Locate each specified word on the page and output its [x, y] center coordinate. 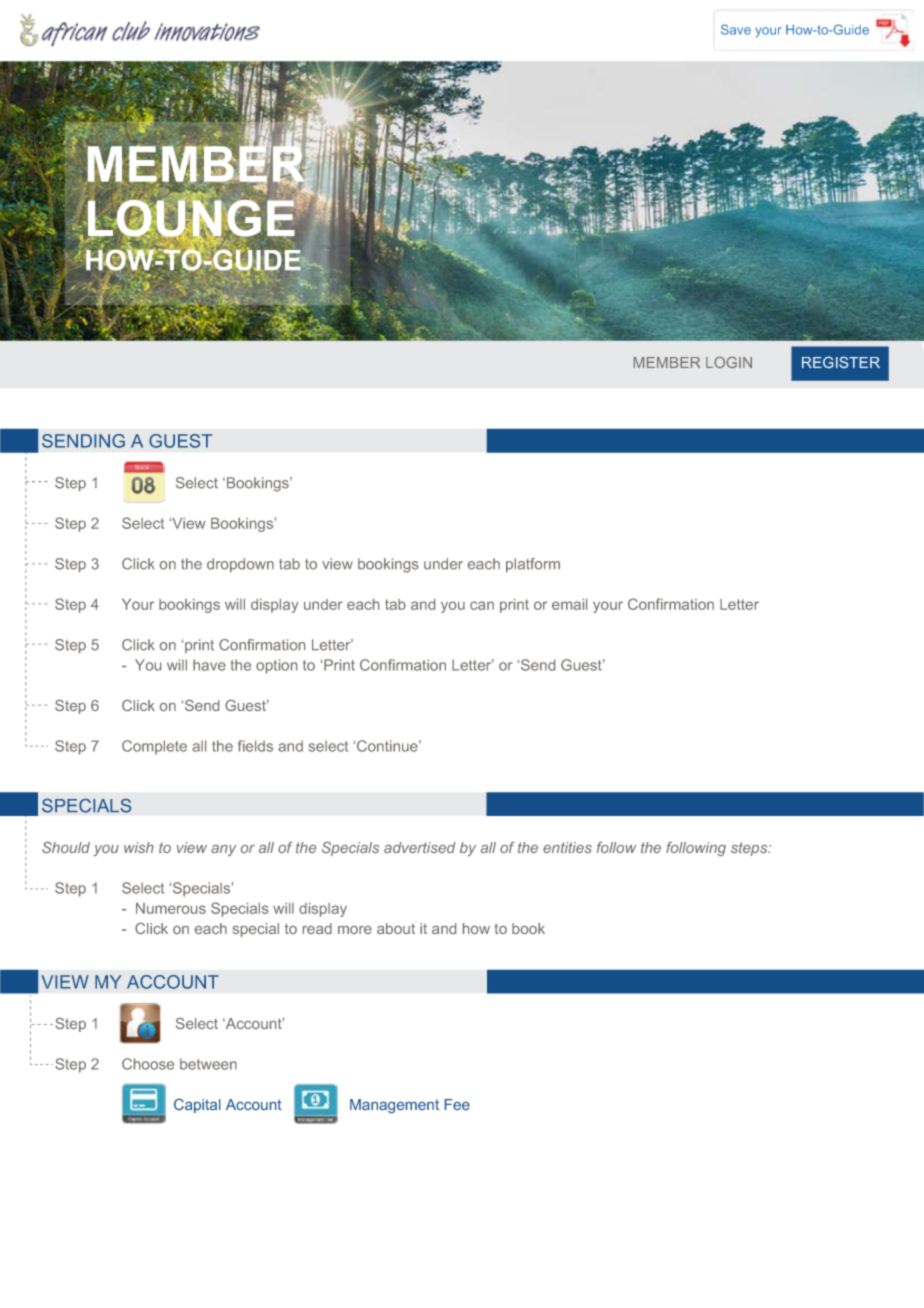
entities [567, 847]
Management [394, 1106]
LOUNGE [191, 218]
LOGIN [729, 362]
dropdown [240, 565]
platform [533, 565]
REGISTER [841, 362]
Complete [154, 747]
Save [736, 29]
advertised [420, 847]
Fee [457, 1104]
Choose [148, 1064]
